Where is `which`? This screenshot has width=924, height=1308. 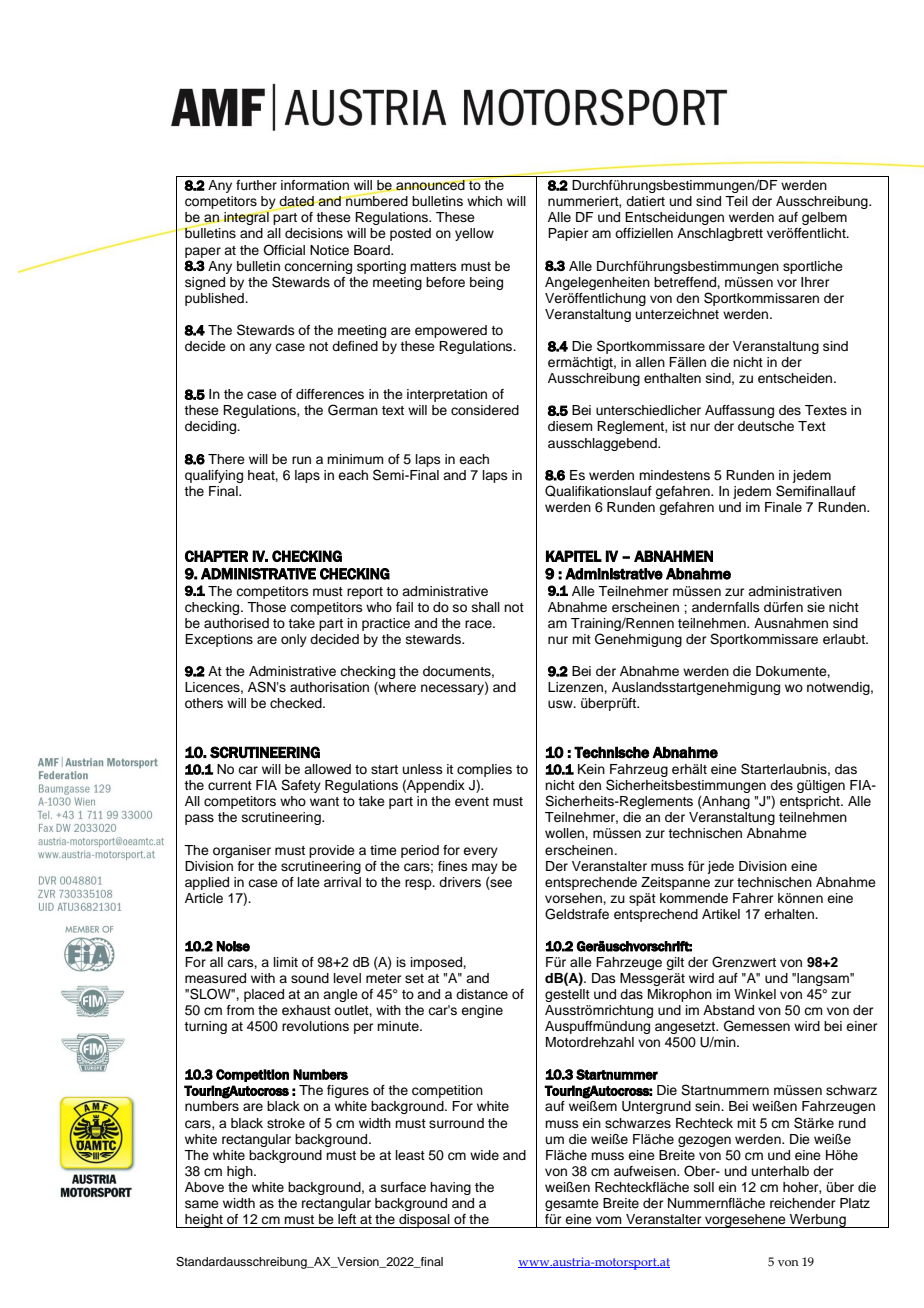
which is located at coordinates (484, 201).
